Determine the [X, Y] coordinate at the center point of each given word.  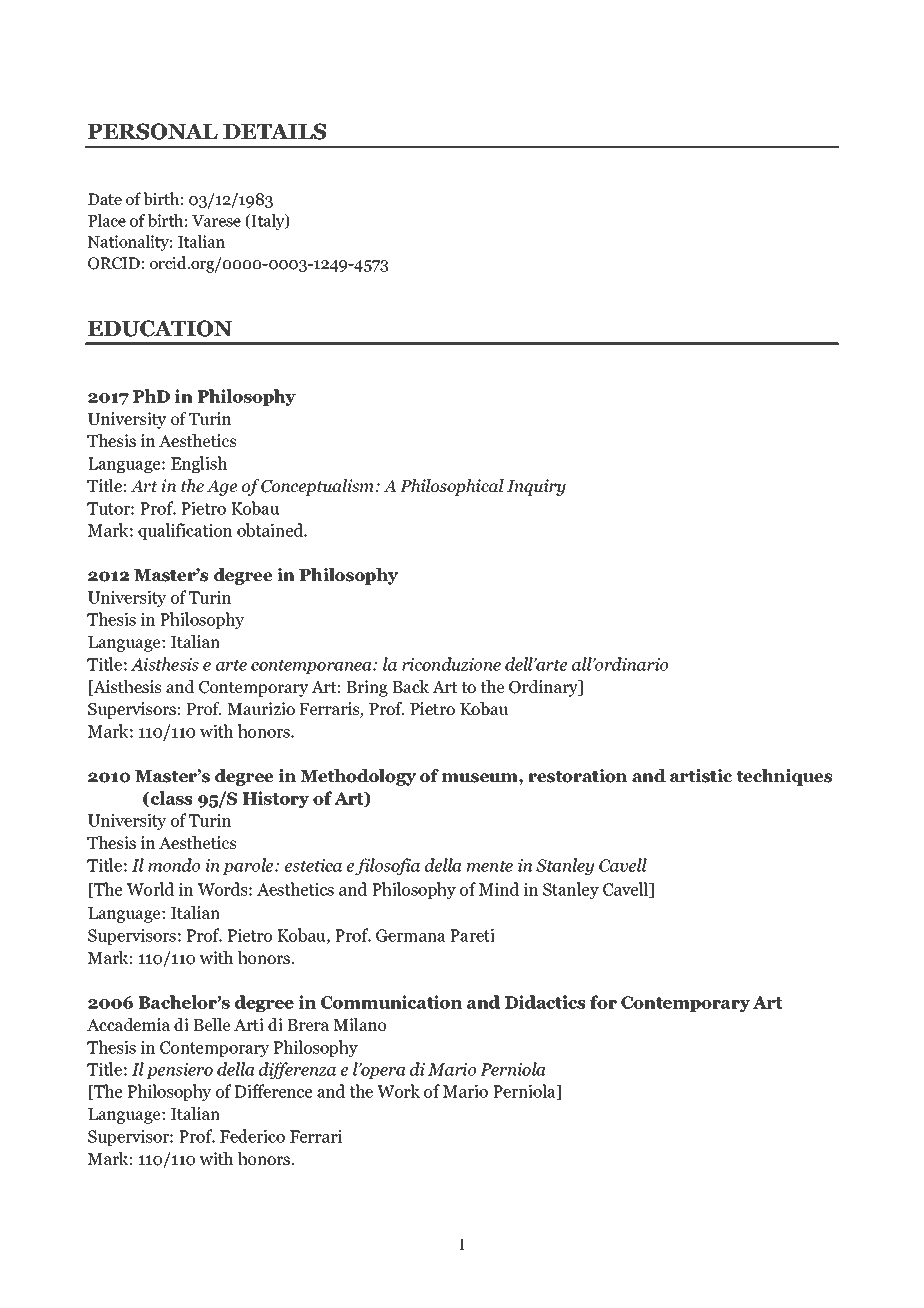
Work [398, 1091]
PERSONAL [153, 131]
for [603, 1002]
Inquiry [536, 487]
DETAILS [274, 131]
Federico [252, 1136]
